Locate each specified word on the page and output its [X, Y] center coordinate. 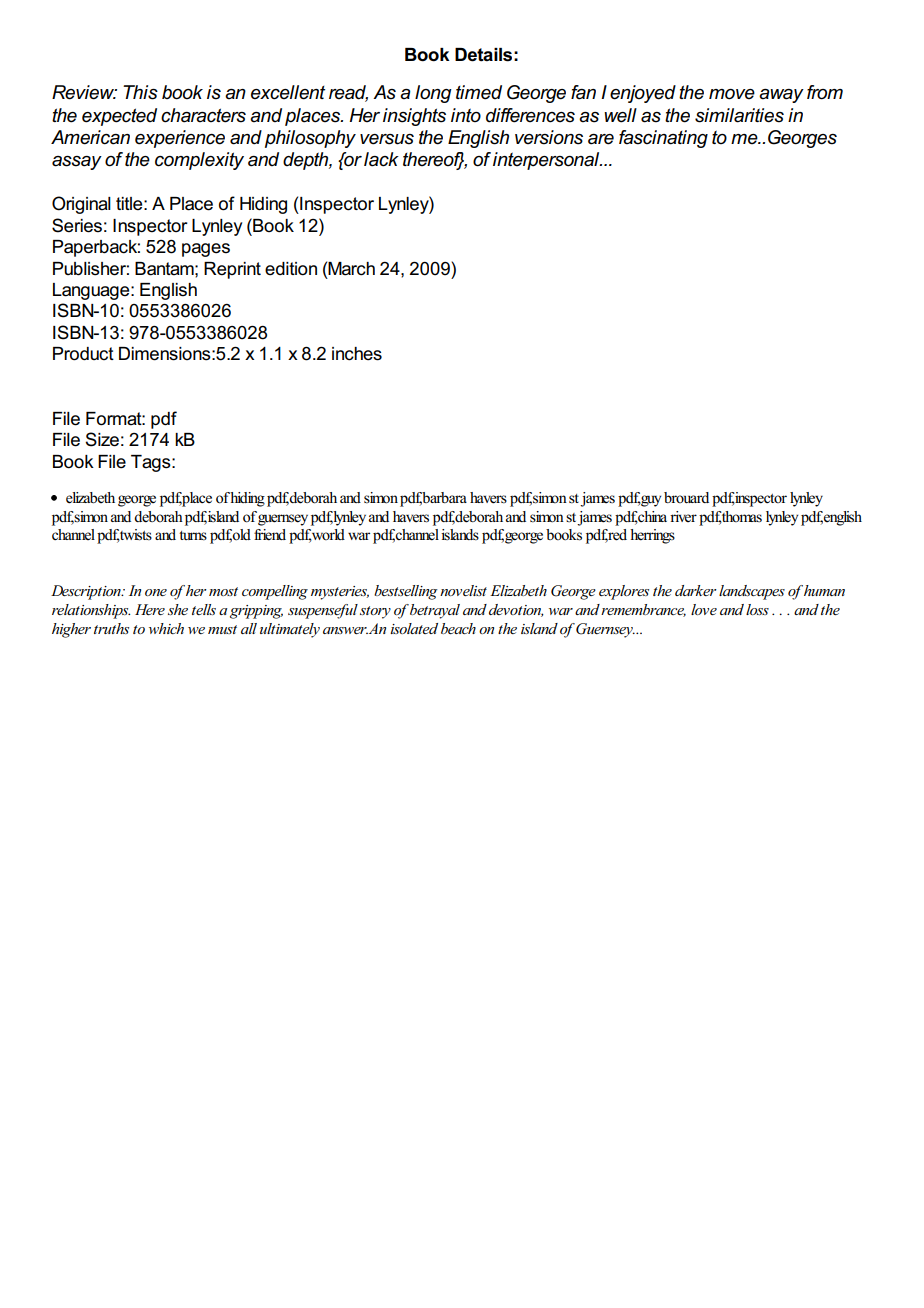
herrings [652, 536]
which [166, 628]
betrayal [435, 611]
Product [83, 354]
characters [203, 115]
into [466, 115]
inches [357, 354]
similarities [739, 115]
